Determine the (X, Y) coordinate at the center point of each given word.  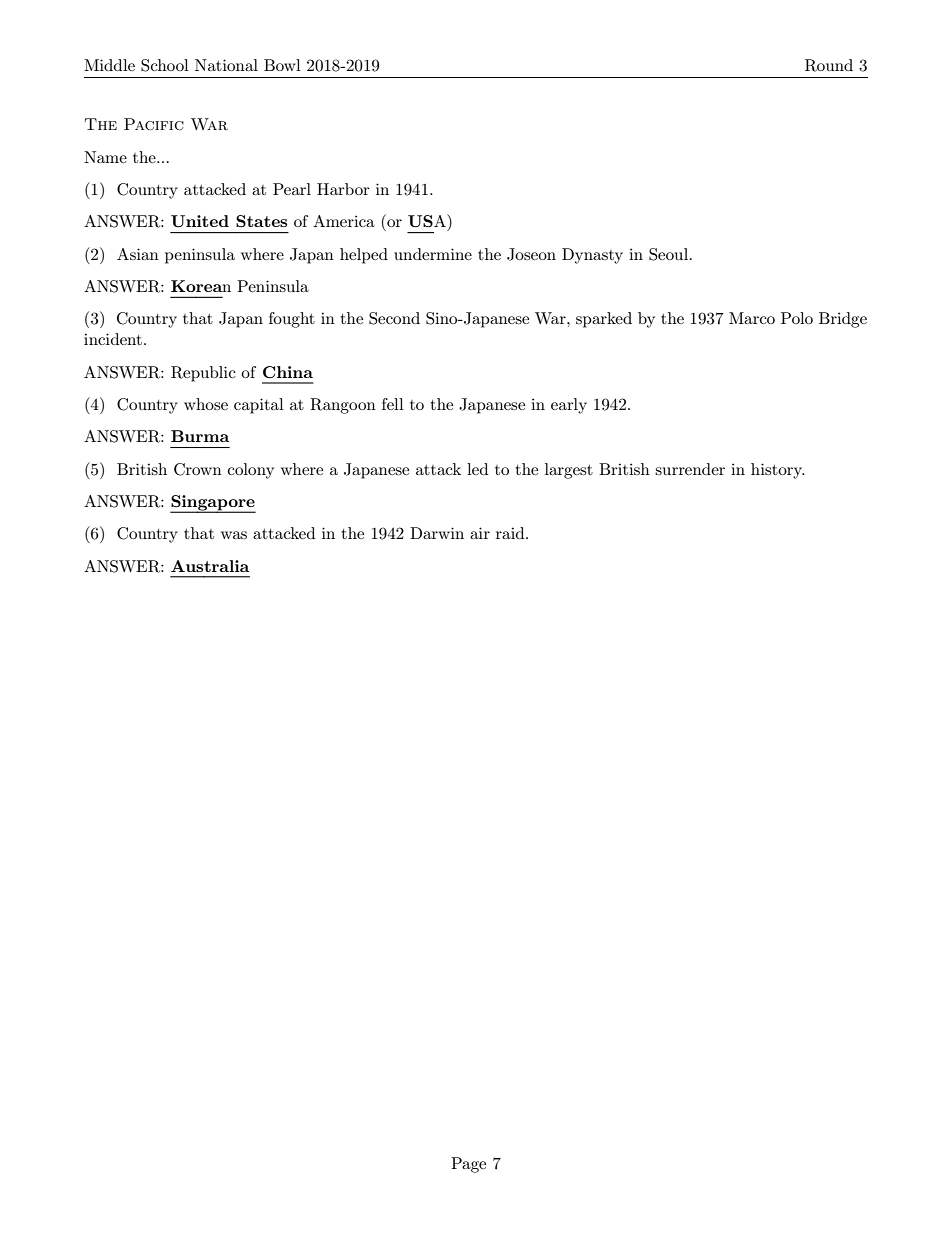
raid (511, 533)
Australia (210, 566)
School (165, 65)
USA (428, 220)
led (477, 469)
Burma (200, 436)
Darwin (437, 533)
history (778, 471)
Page (468, 1165)
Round (829, 65)
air (480, 533)
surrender (690, 469)
